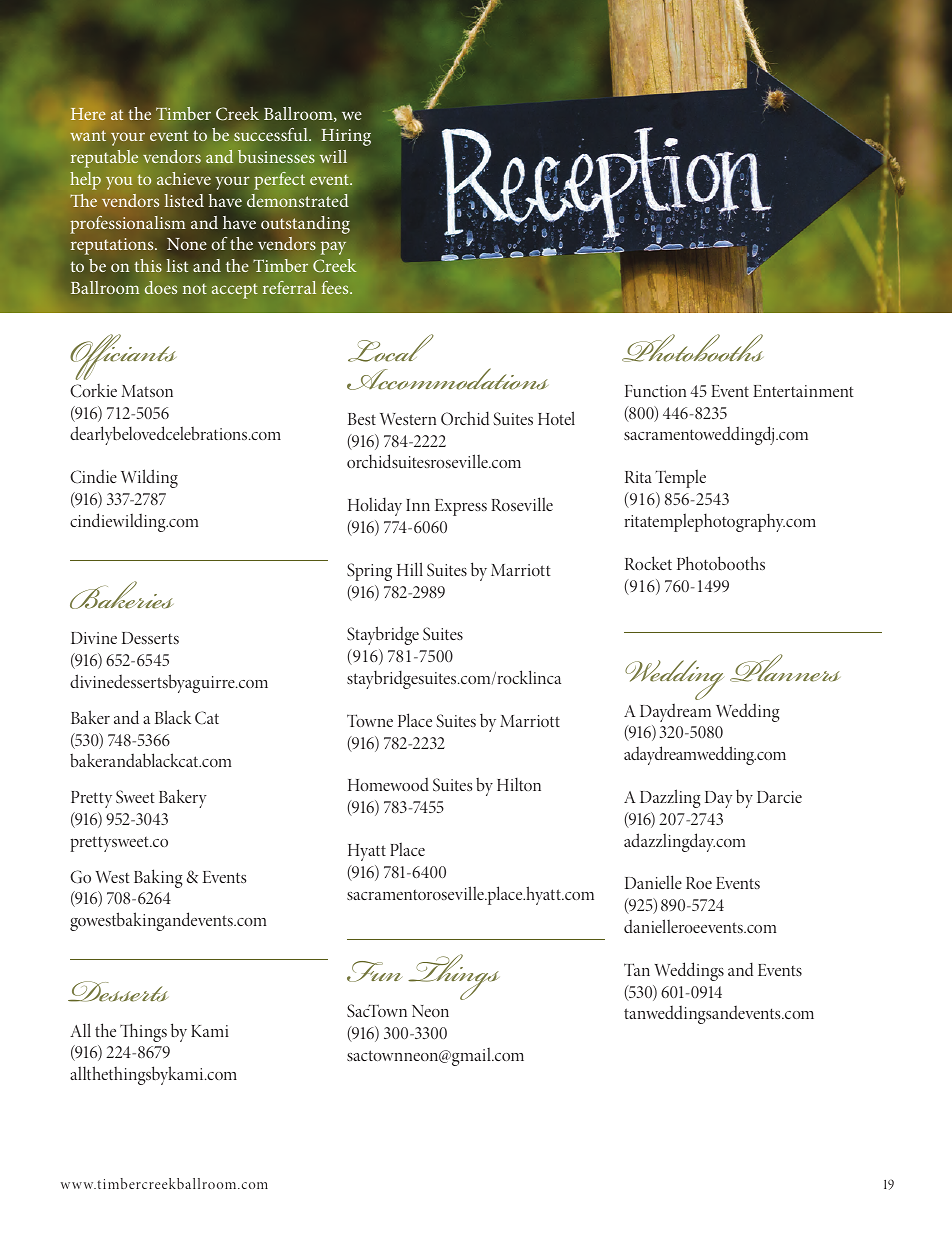 This screenshot has height=1233, width=952. I want to click on pay, so click(333, 248).
